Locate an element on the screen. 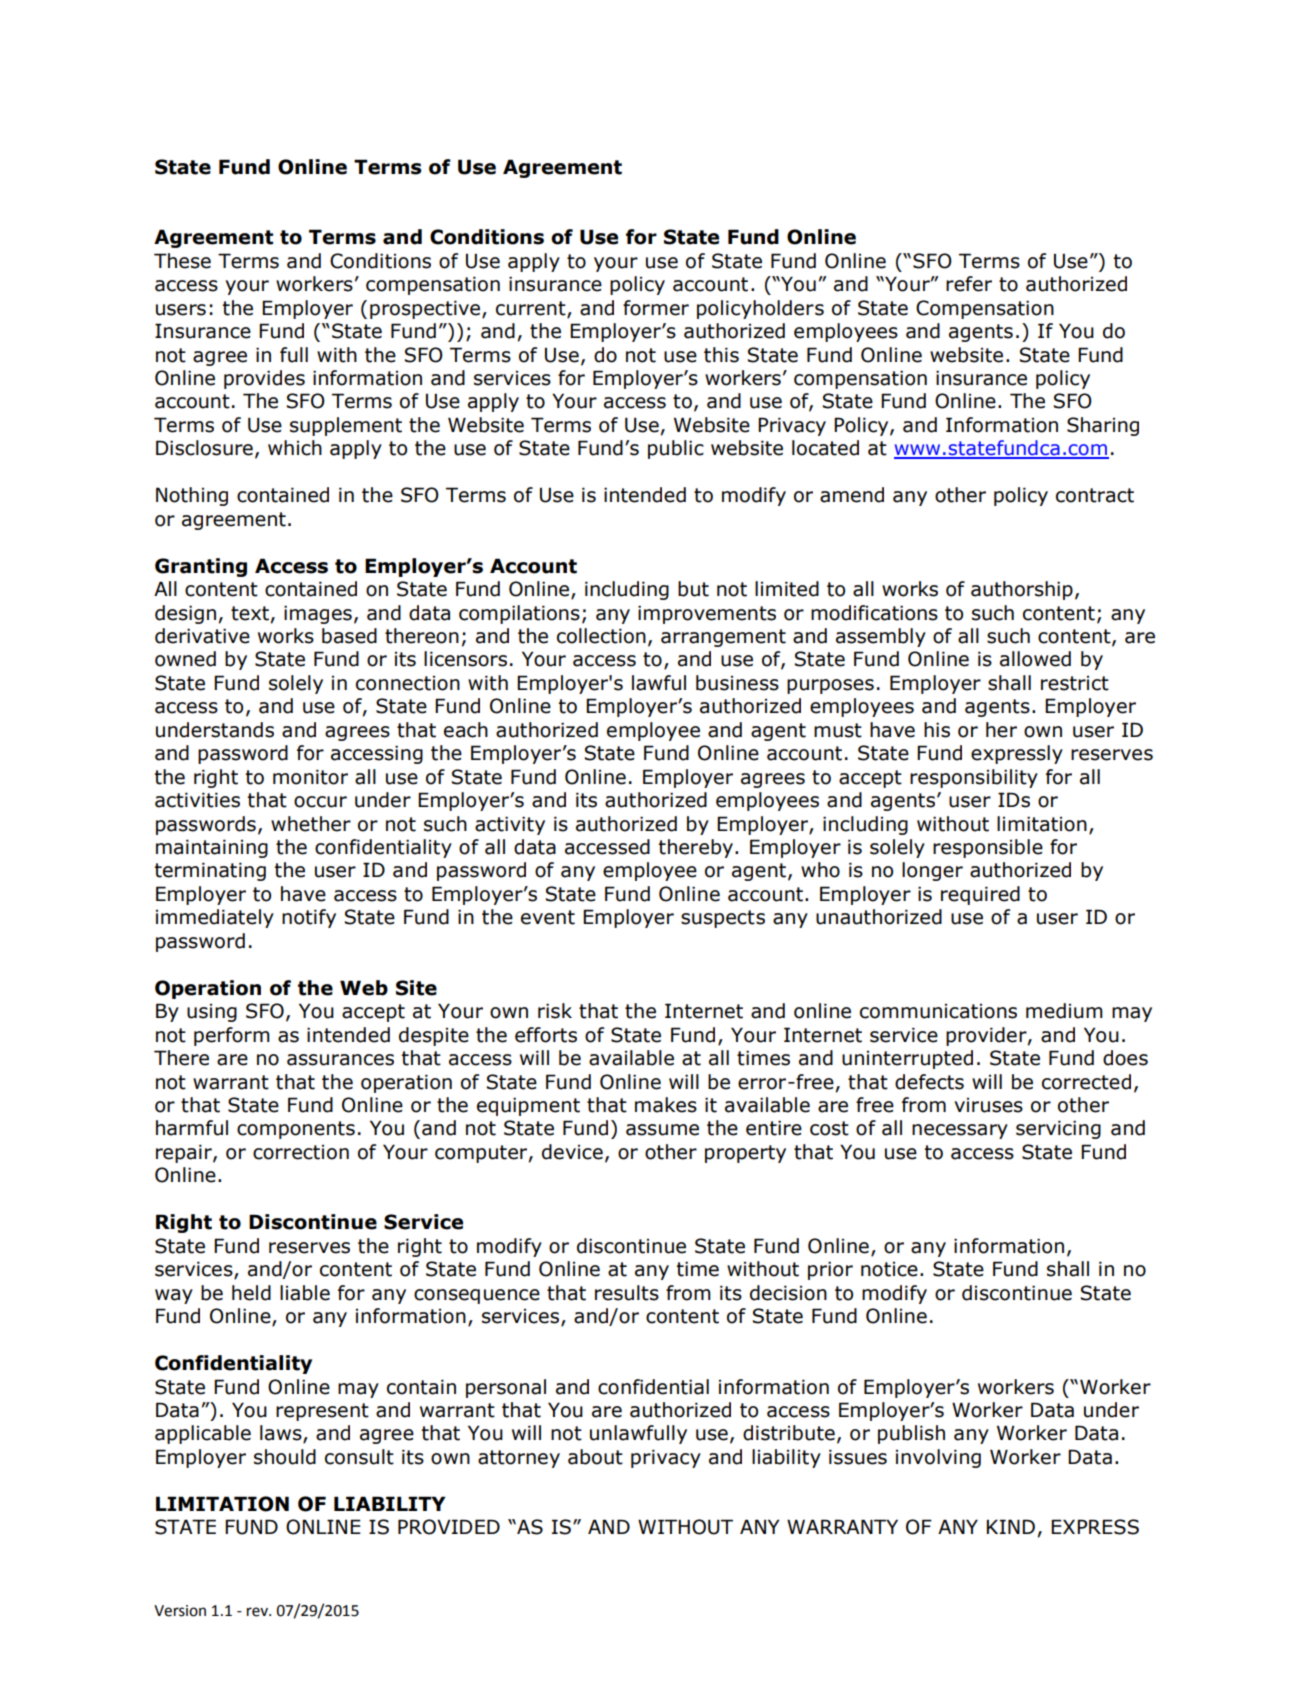 The width and height of the screenshot is (1312, 1698). monitor is located at coordinates (310, 777).
